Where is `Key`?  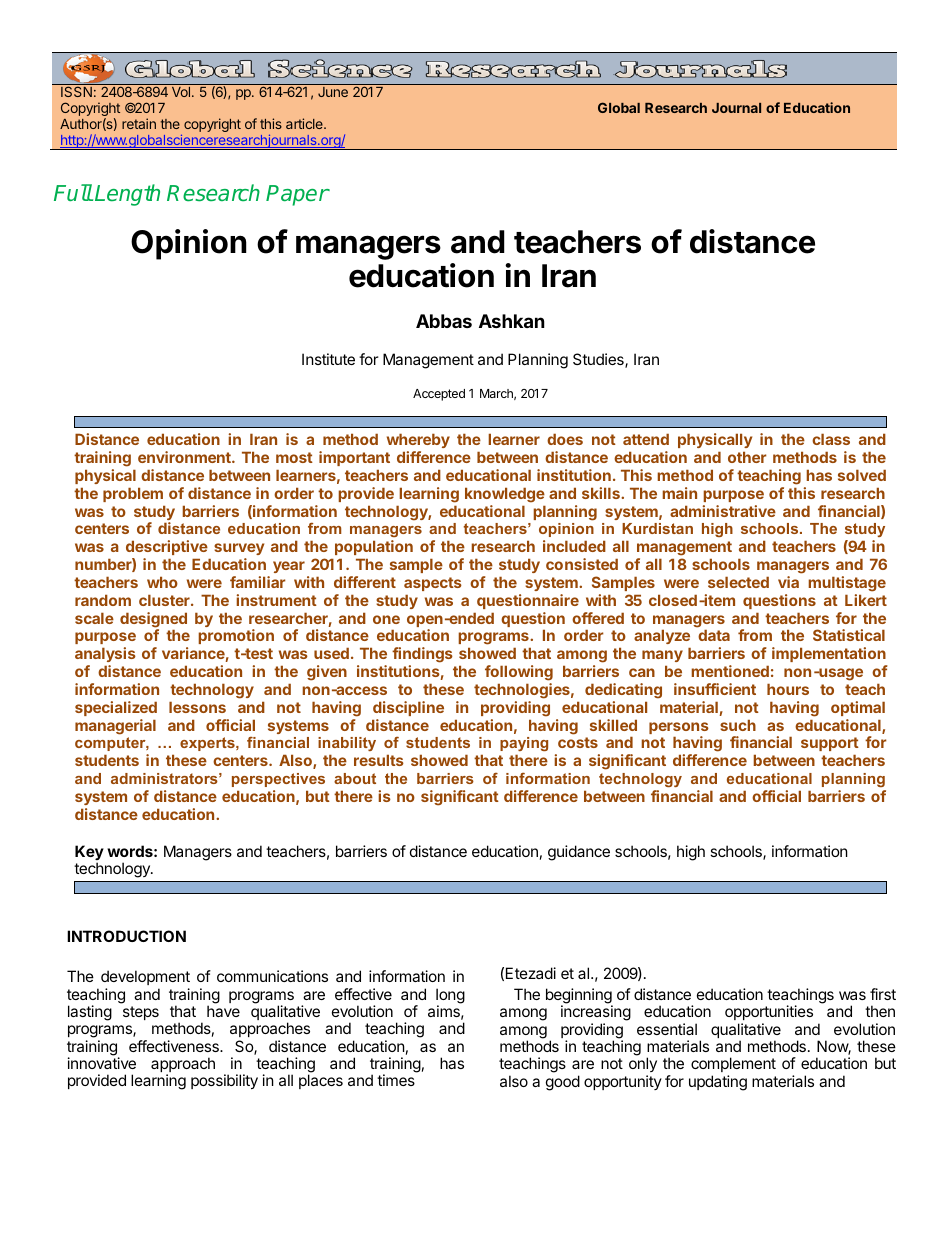
Key is located at coordinates (89, 854).
